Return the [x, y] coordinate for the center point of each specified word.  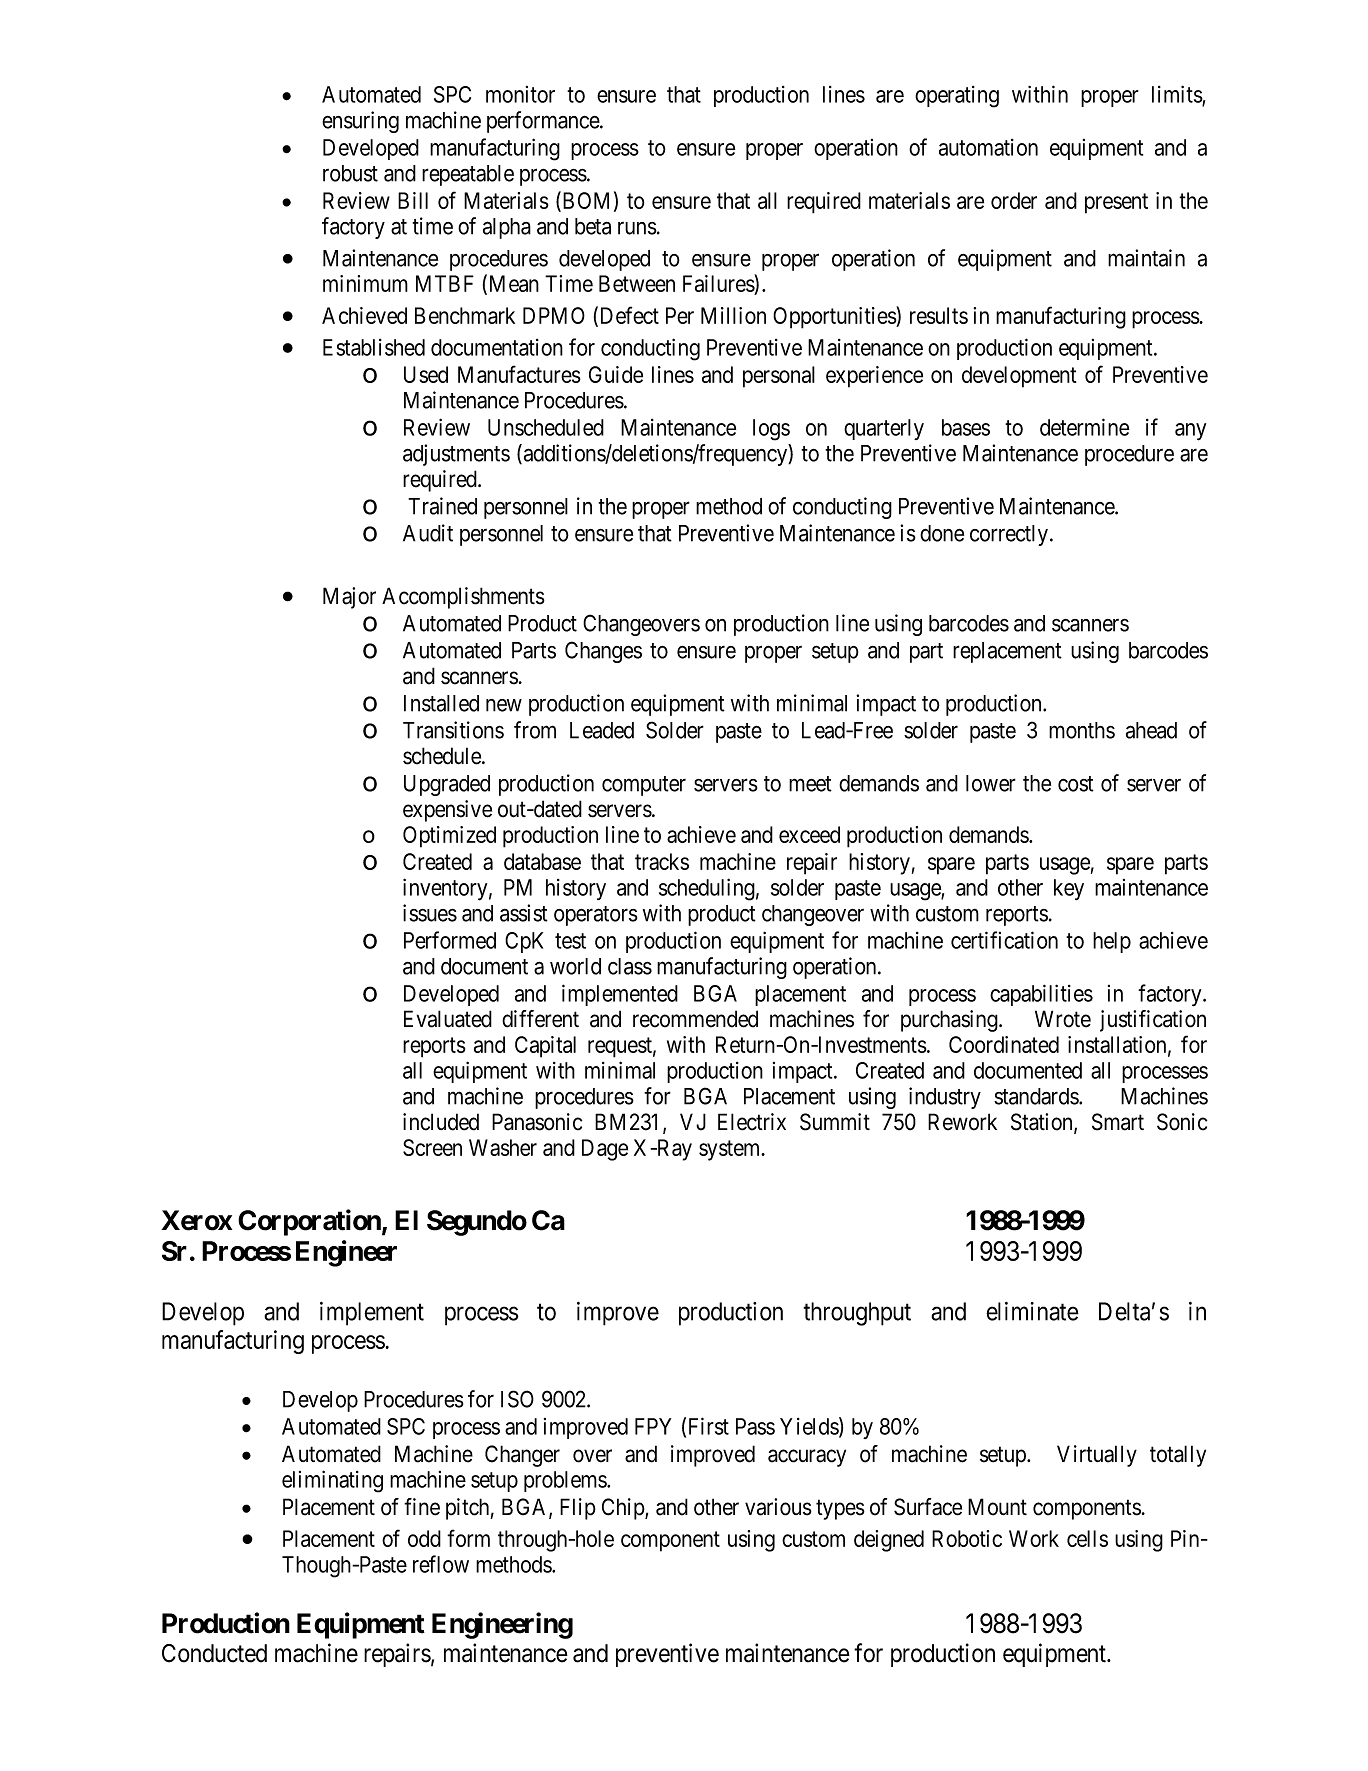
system [731, 1150]
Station [1043, 1123]
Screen [432, 1147]
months [1082, 730]
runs [637, 228]
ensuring [360, 122]
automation [988, 147]
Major [349, 598]
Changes [603, 652]
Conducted [214, 1653]
